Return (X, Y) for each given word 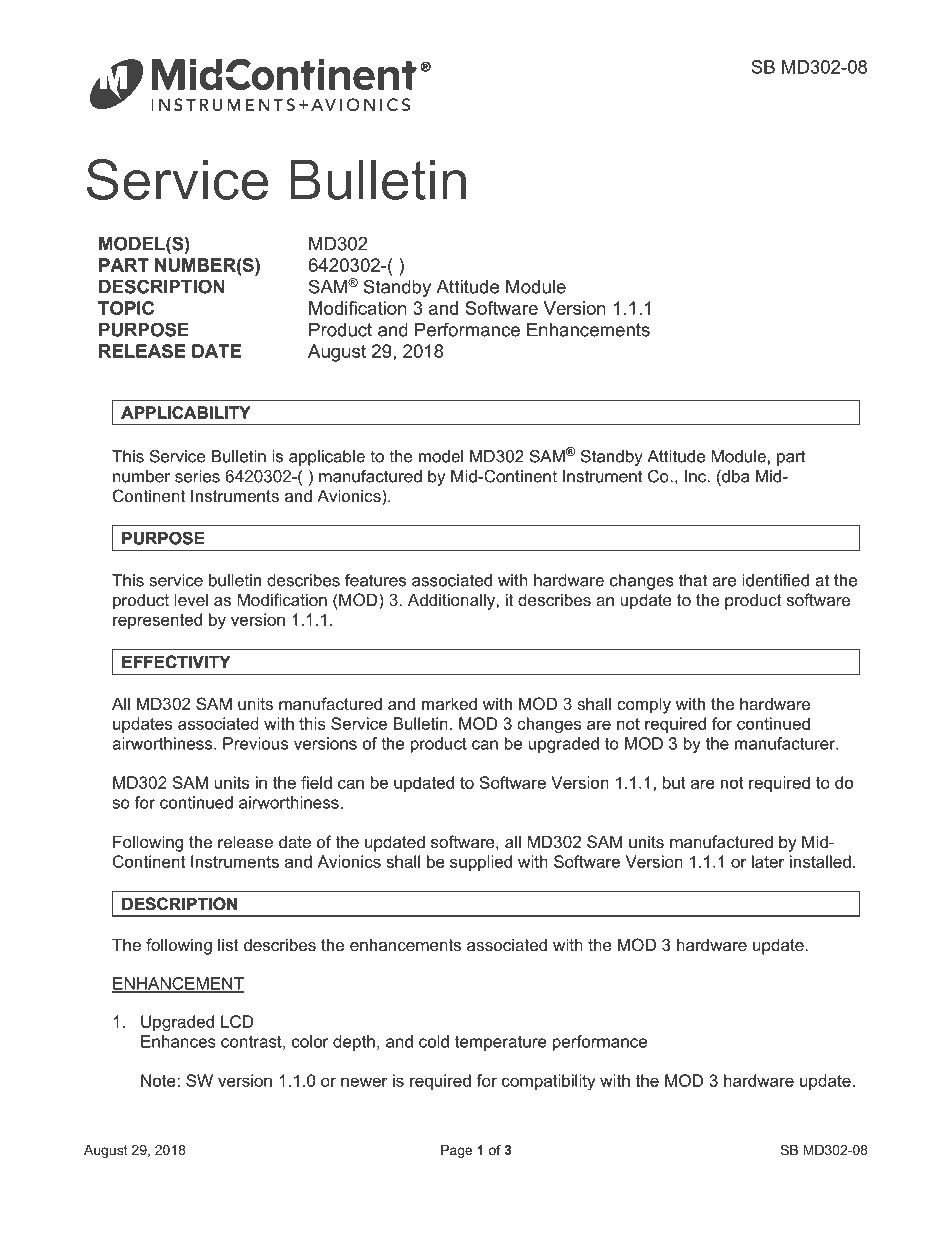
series (197, 476)
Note (159, 1080)
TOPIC (126, 308)
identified (775, 580)
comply (644, 705)
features (375, 580)
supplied (481, 863)
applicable (327, 458)
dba (734, 476)
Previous (255, 743)
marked (449, 703)
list (228, 944)
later (768, 861)
